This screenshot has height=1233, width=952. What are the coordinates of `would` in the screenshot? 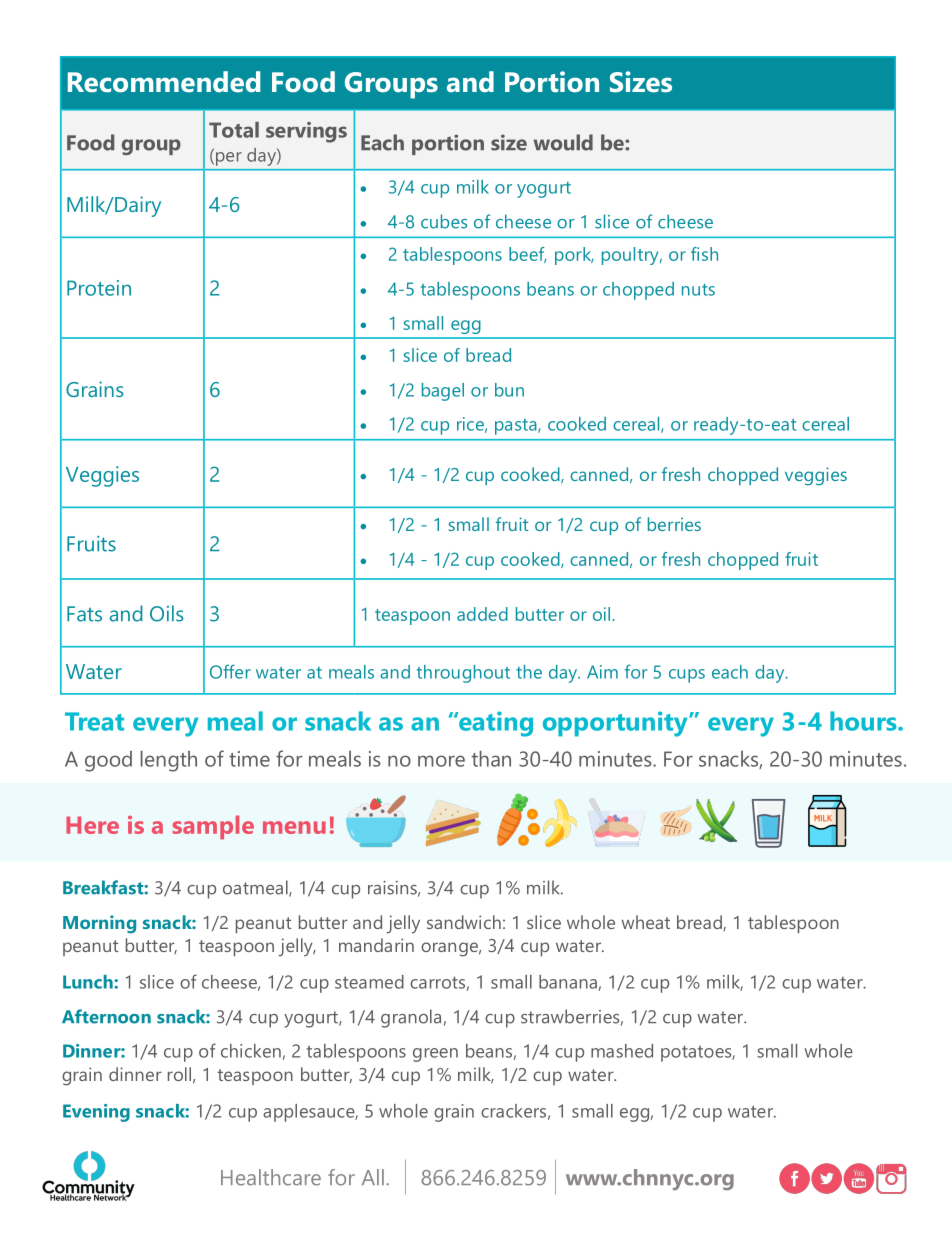 It's located at (563, 142).
